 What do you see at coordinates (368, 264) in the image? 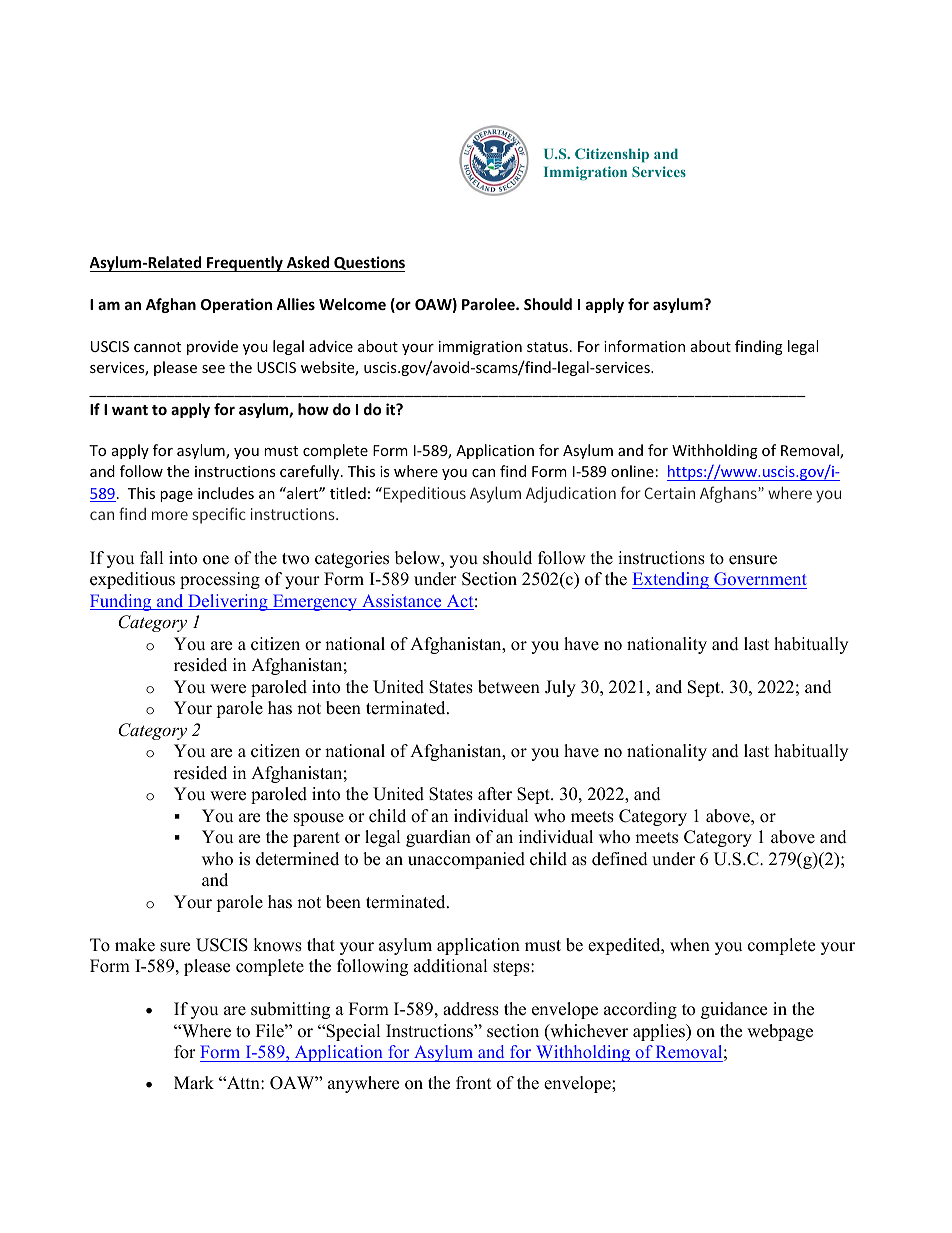
I see `Questions` at bounding box center [368, 264].
